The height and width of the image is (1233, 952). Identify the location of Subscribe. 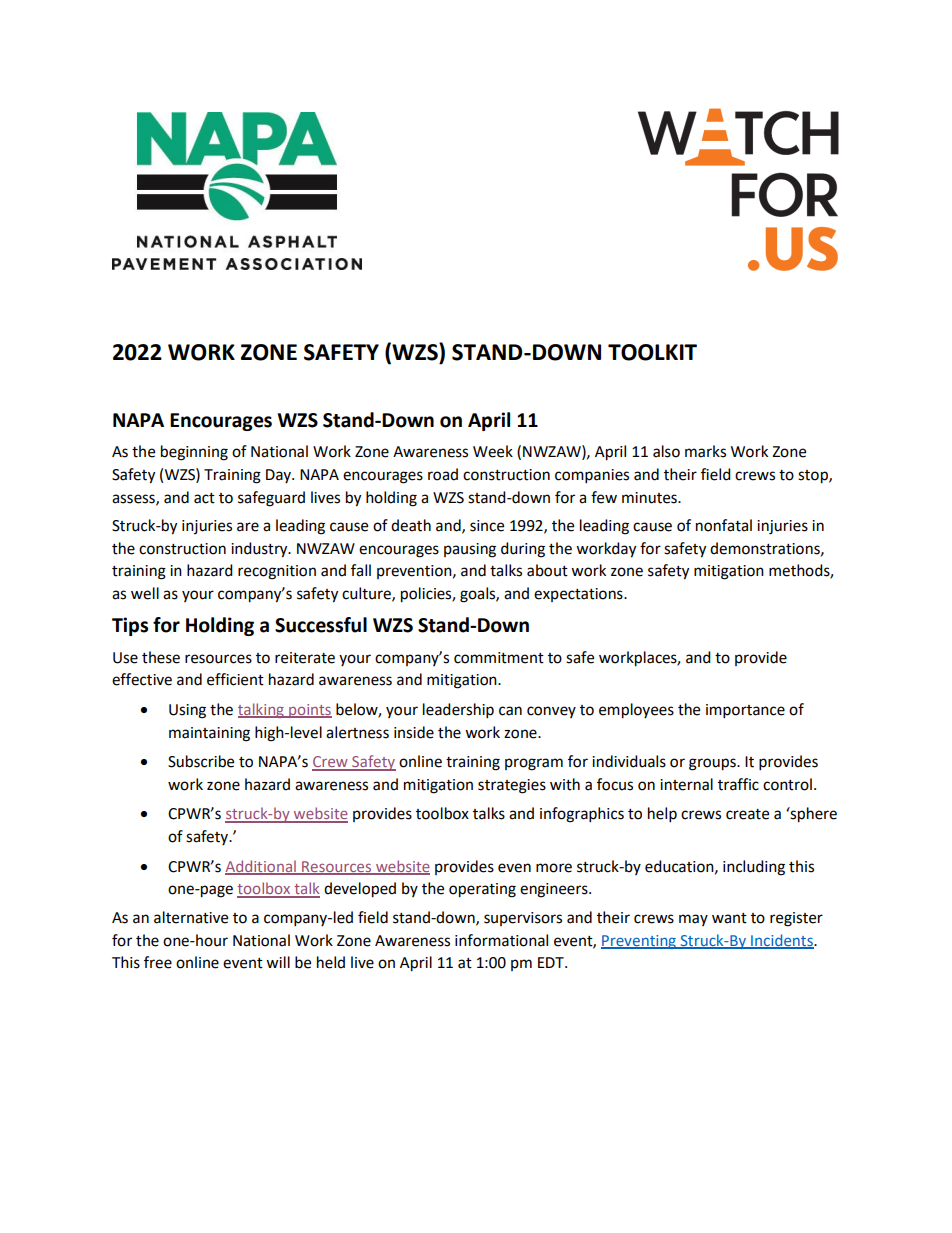
(201, 761).
